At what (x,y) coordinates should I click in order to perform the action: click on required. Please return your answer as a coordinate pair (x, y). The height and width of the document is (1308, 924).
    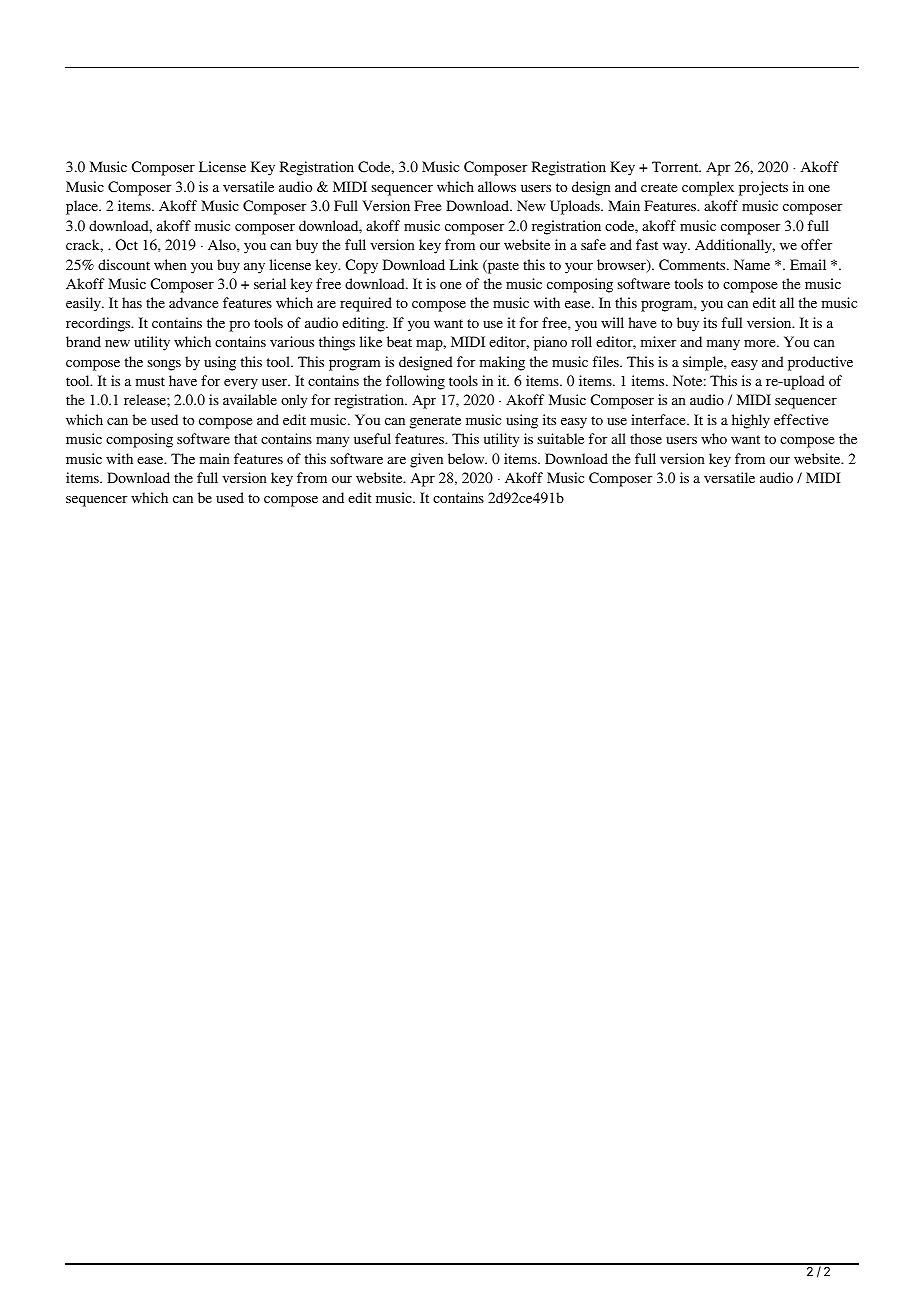
    Looking at the image, I should click on (366, 304).
